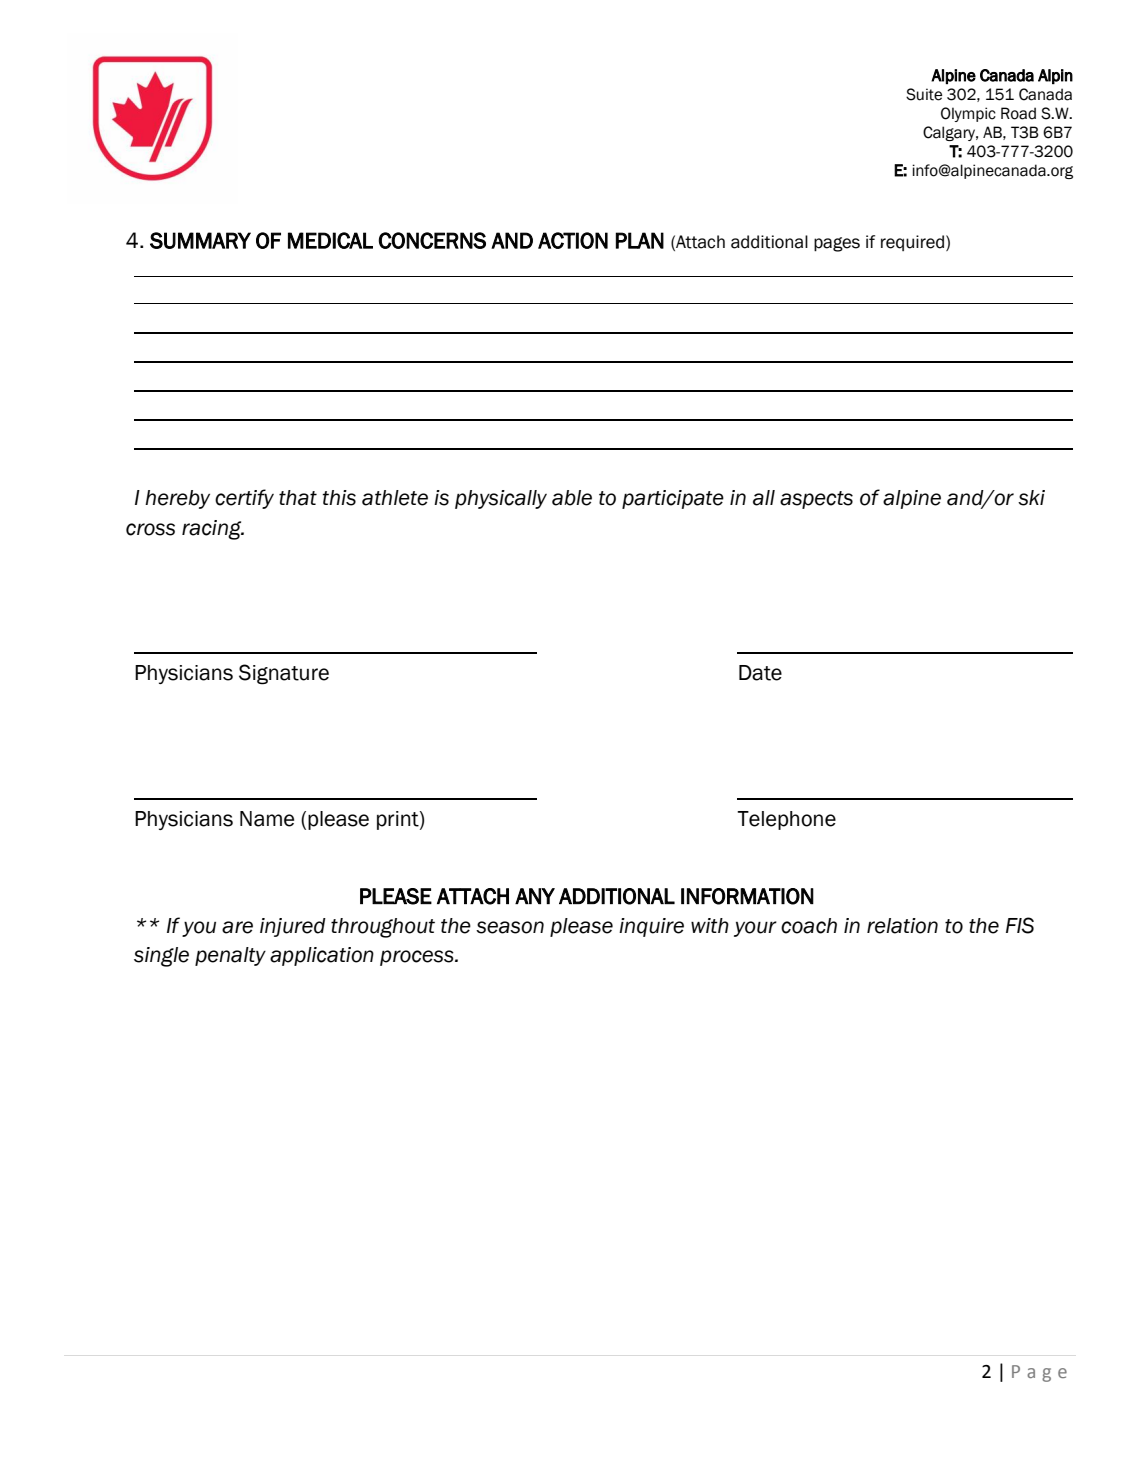 This document has width=1140, height=1475. Describe the element at coordinates (573, 240) in the document. I see `ACTION` at that location.
